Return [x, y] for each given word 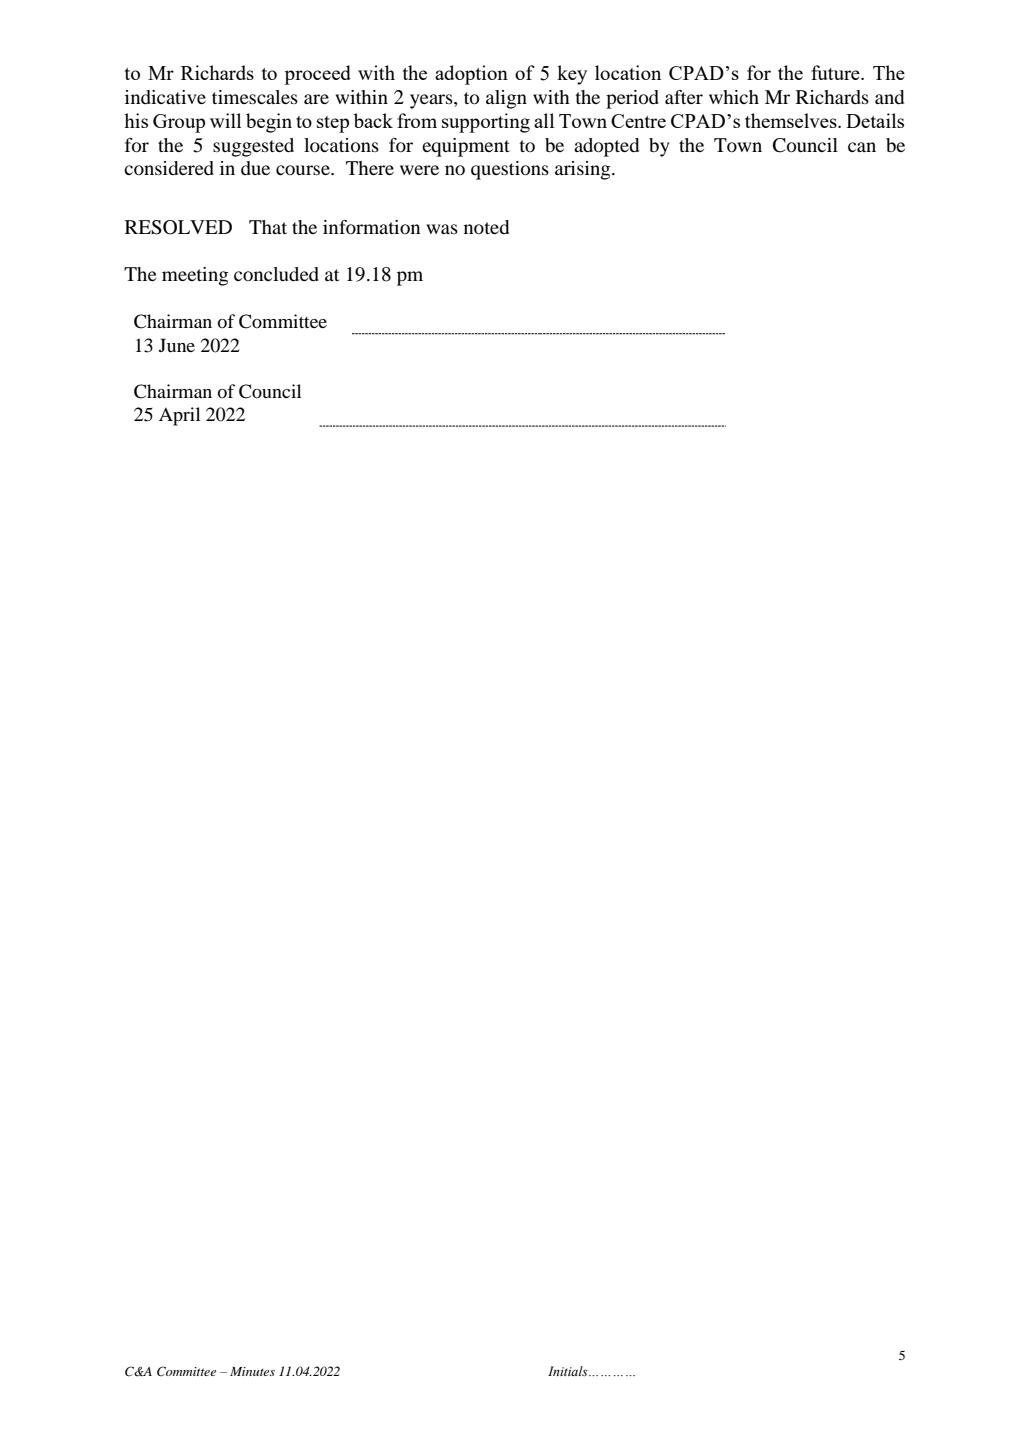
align [506, 99]
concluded [276, 274]
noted [486, 227]
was [442, 229]
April [179, 416]
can [862, 147]
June [177, 345]
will [225, 120]
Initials [569, 1371]
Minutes [252, 1371]
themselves [792, 120]
